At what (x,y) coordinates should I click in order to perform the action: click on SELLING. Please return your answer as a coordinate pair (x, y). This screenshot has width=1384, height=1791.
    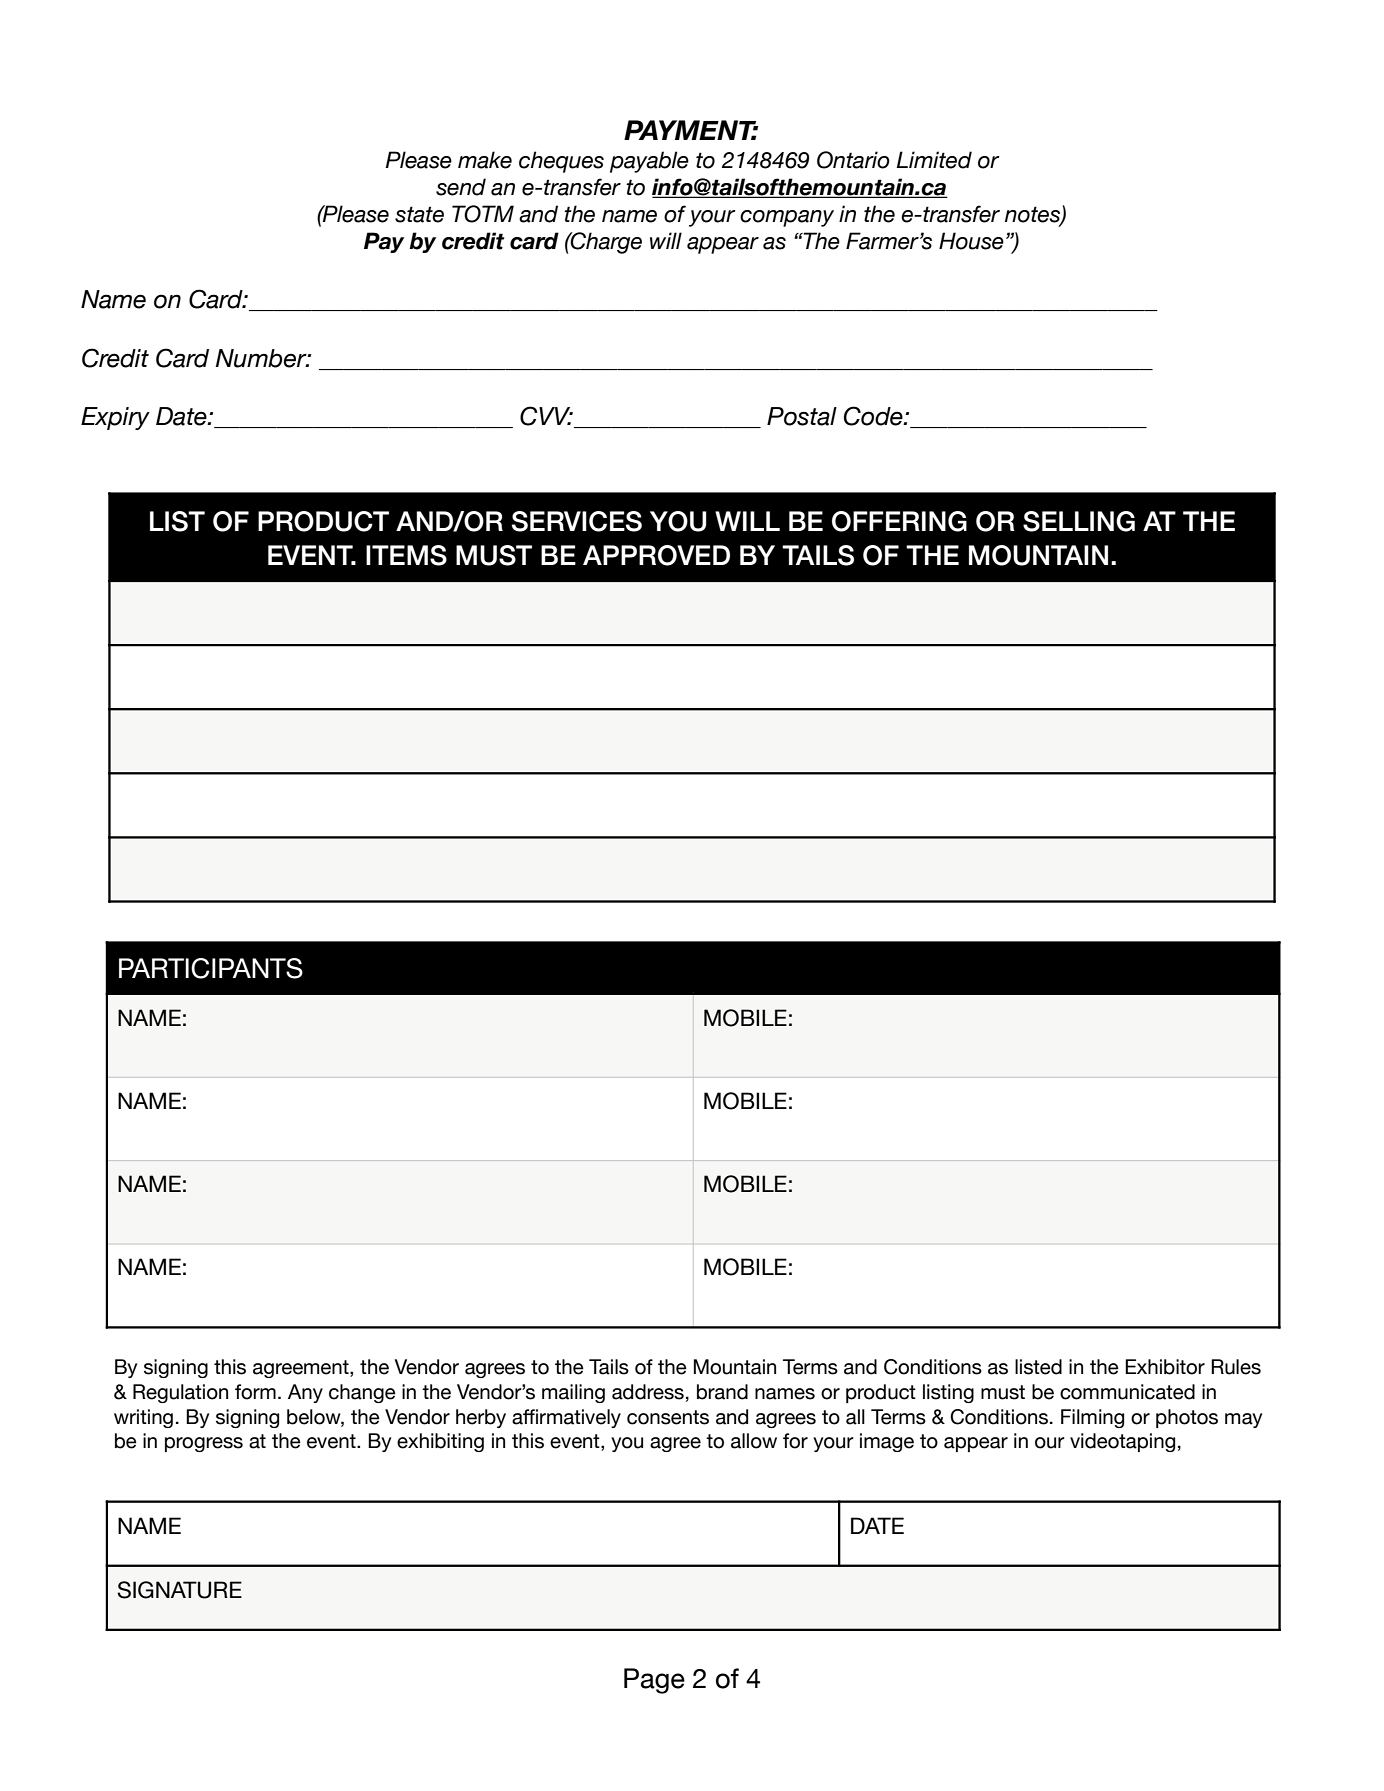
    Looking at the image, I should click on (1079, 521).
